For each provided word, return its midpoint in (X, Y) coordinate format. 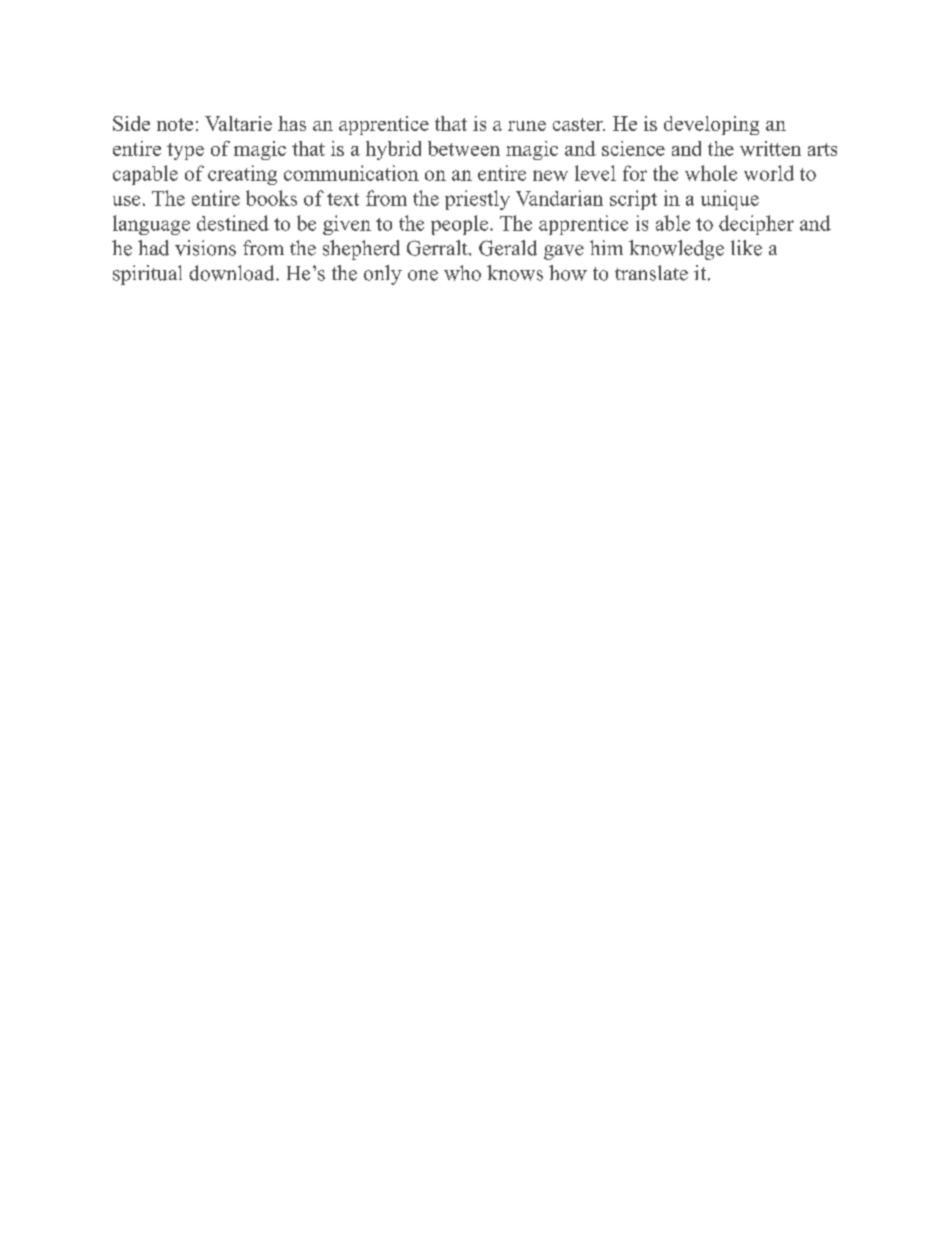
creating (242, 175)
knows (515, 273)
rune (527, 126)
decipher (756, 225)
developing (711, 125)
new (550, 175)
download (233, 273)
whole (711, 173)
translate (651, 273)
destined (233, 223)
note (175, 124)
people (461, 225)
